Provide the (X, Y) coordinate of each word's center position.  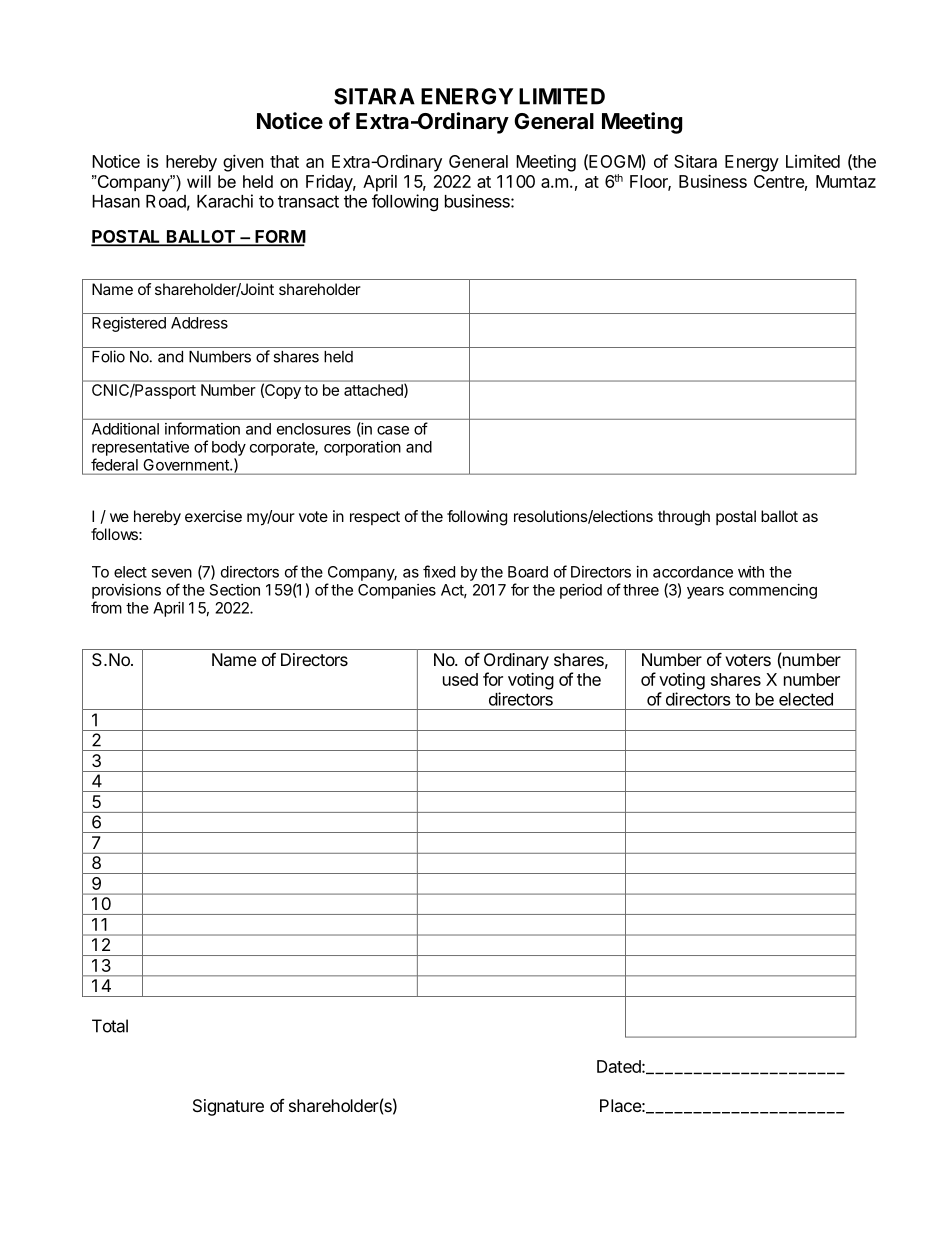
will (199, 181)
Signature (228, 1107)
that (284, 161)
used (460, 679)
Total (110, 1026)
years (705, 593)
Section (235, 590)
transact (308, 201)
